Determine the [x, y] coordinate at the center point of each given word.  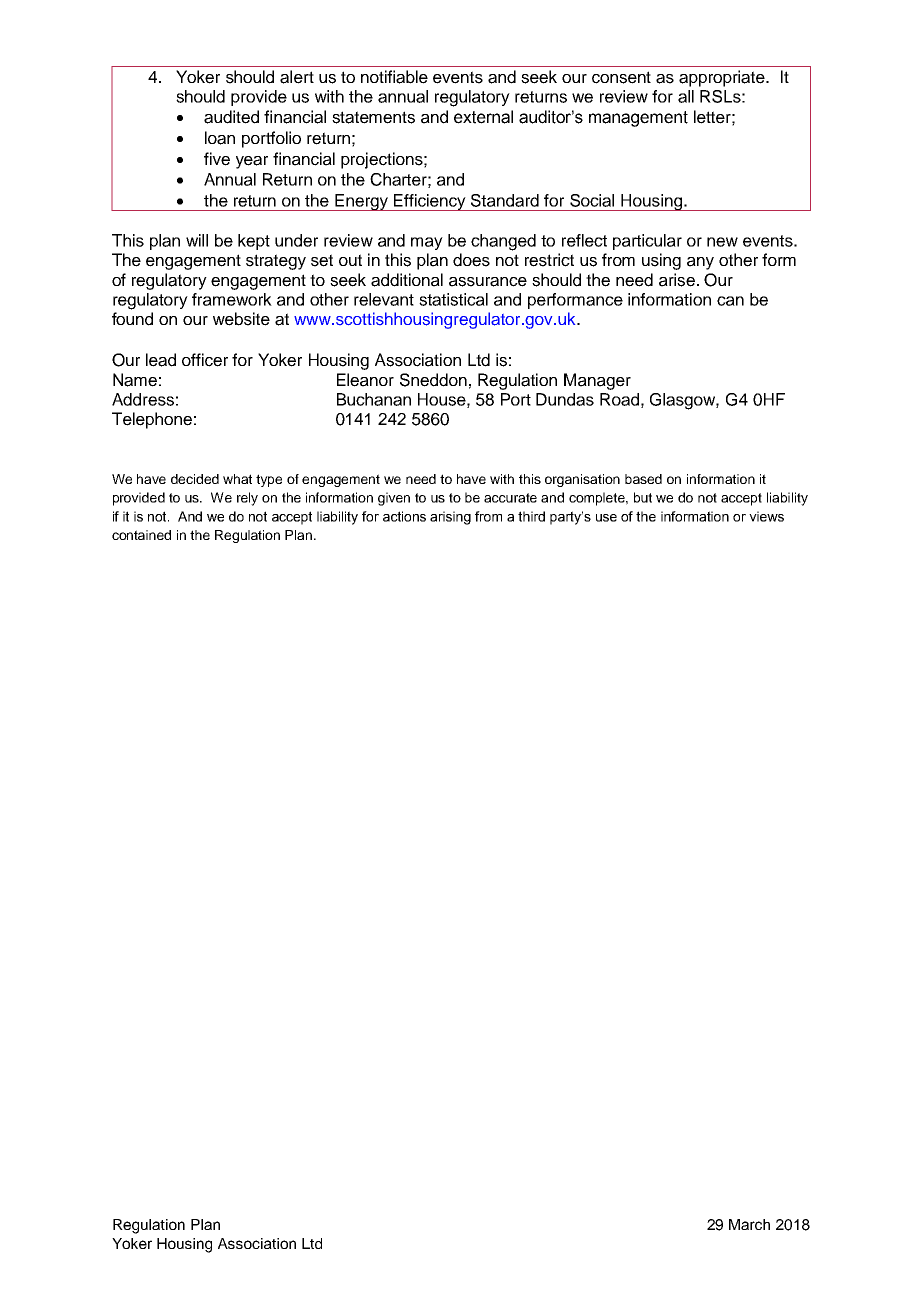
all [686, 96]
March [749, 1224]
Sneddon [433, 380]
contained [141, 535]
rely [247, 499]
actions [404, 516]
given [394, 499]
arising [450, 518]
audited [231, 117]
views [766, 516]
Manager [597, 381]
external [483, 117]
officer [205, 360]
